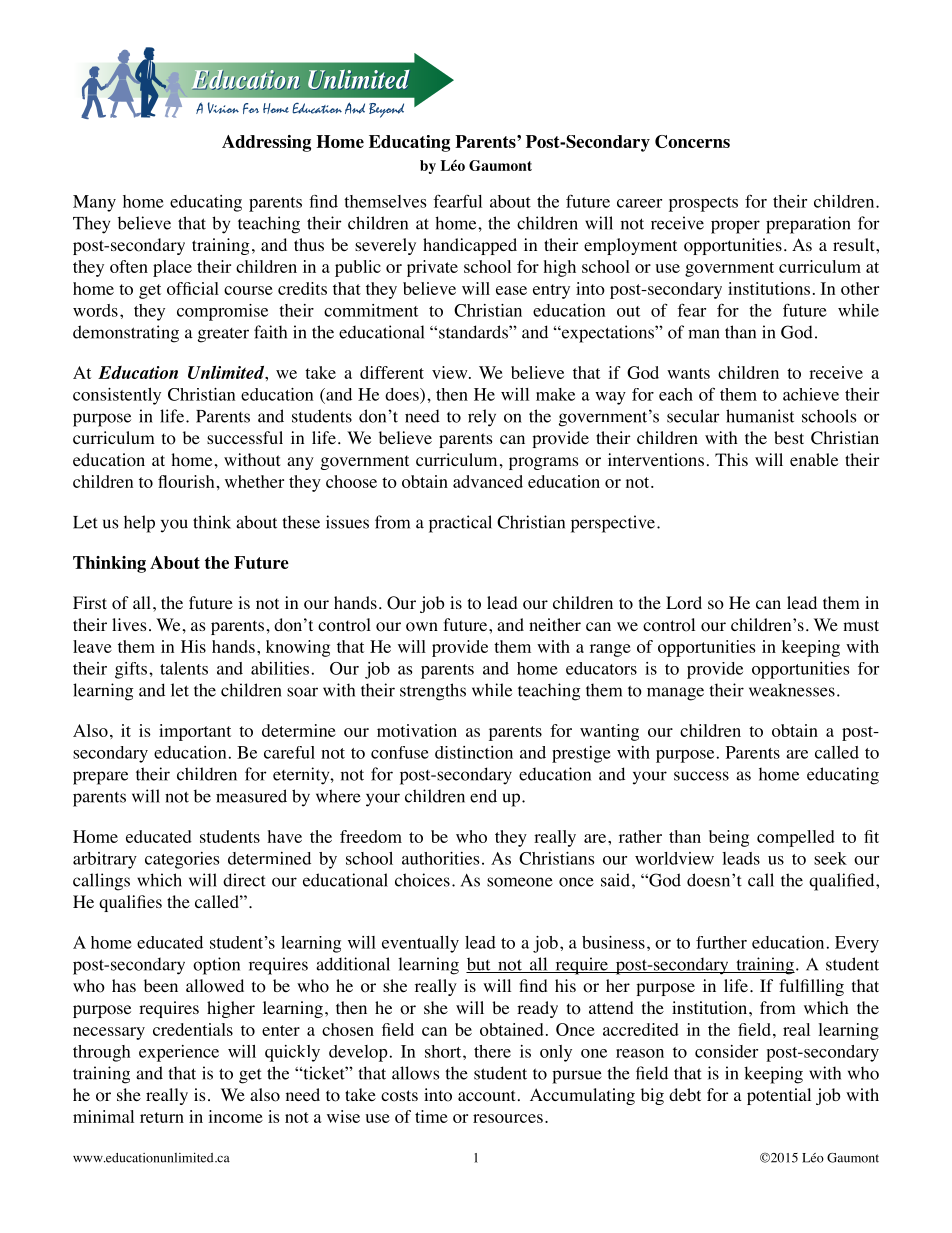 The height and width of the screenshot is (1233, 952). Describe the element at coordinates (796, 838) in the screenshot. I see `compelled` at that location.
